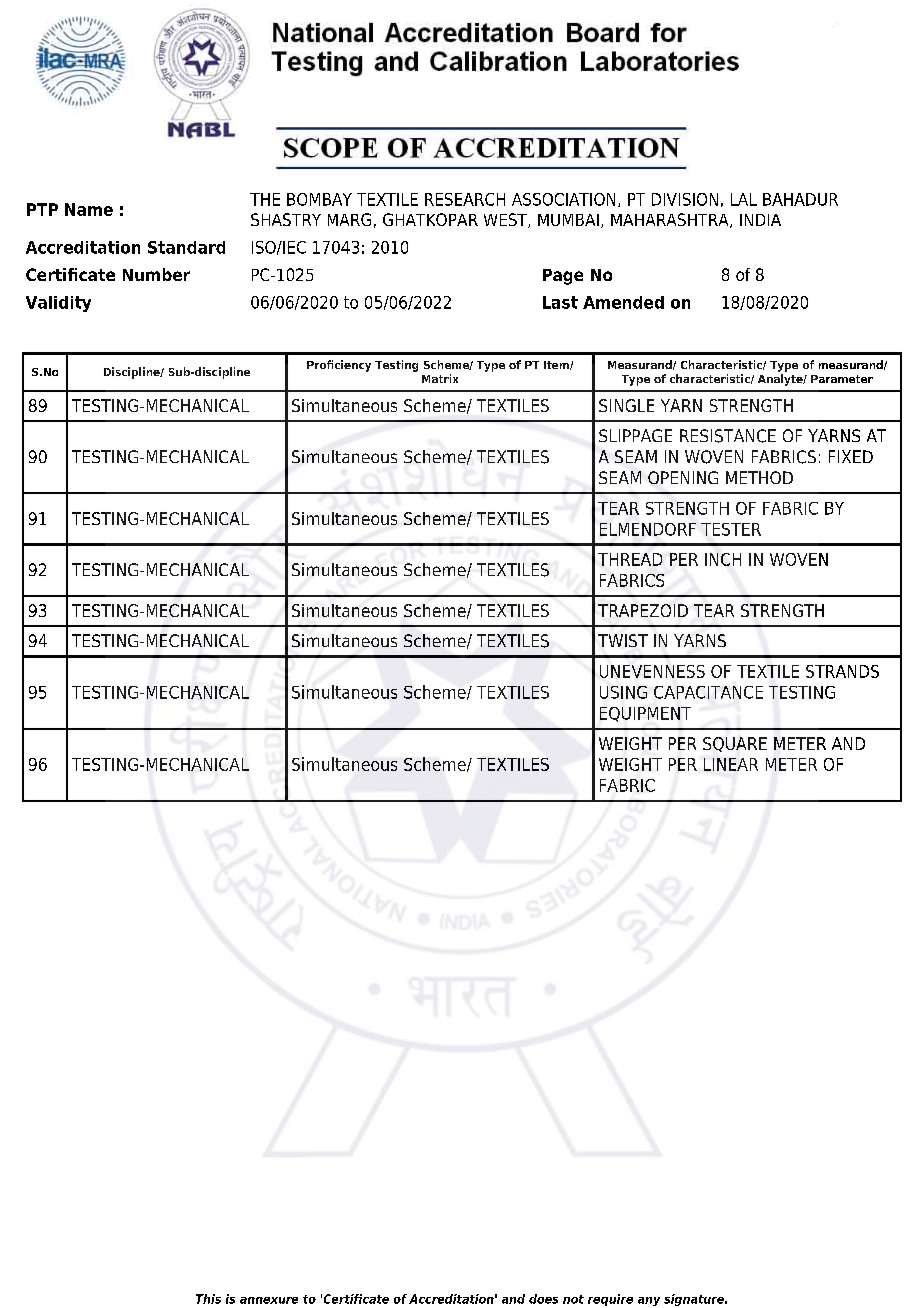  I want to click on not, so click(573, 1299).
